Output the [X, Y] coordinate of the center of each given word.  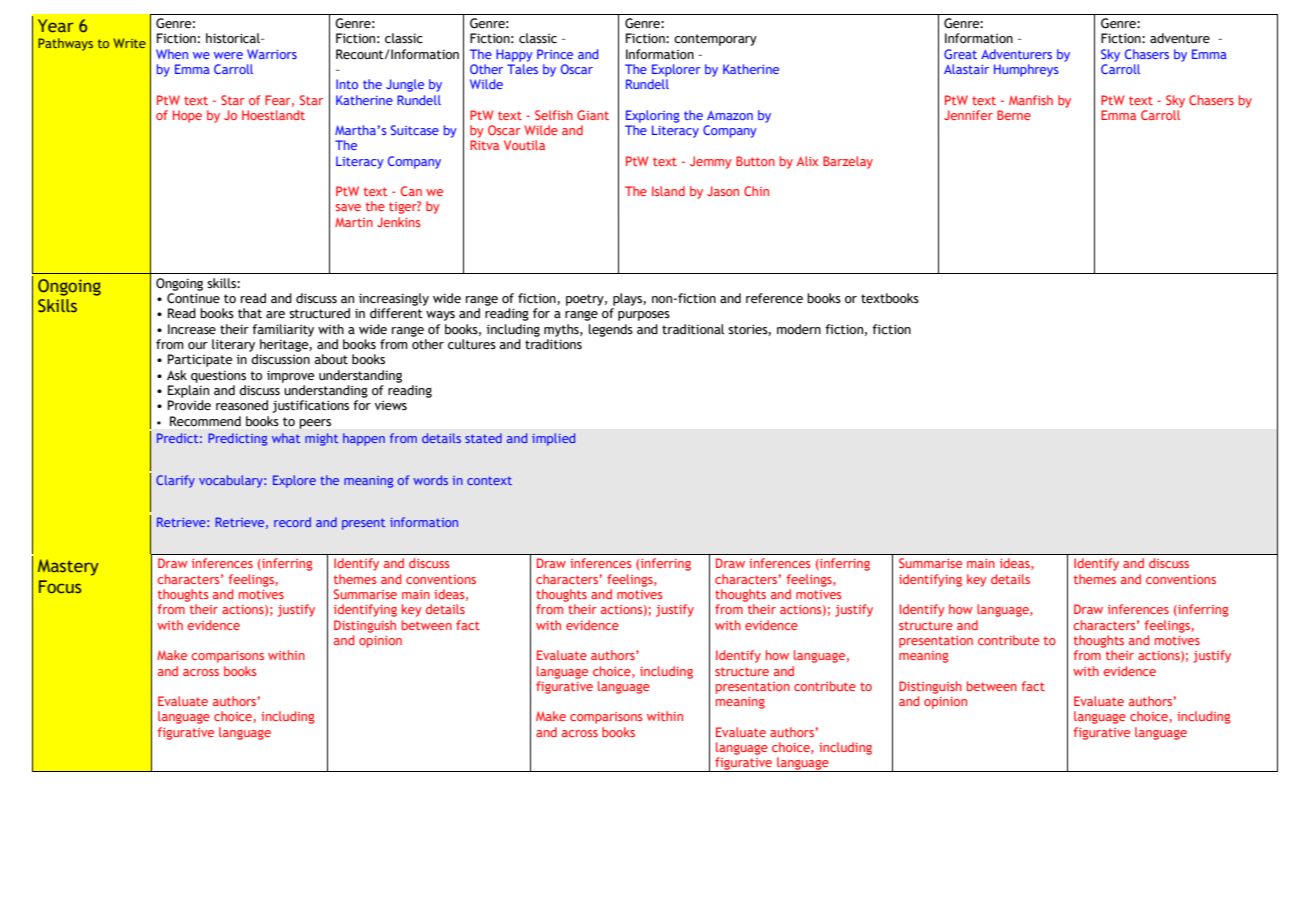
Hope [187, 116]
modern [799, 329]
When [172, 54]
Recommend [205, 421]
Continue [193, 298]
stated [483, 438]
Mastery [68, 567]
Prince [555, 54]
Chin [756, 191]
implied [553, 439]
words [430, 480]
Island [668, 191]
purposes [644, 316]
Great [960, 54]
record [292, 522]
